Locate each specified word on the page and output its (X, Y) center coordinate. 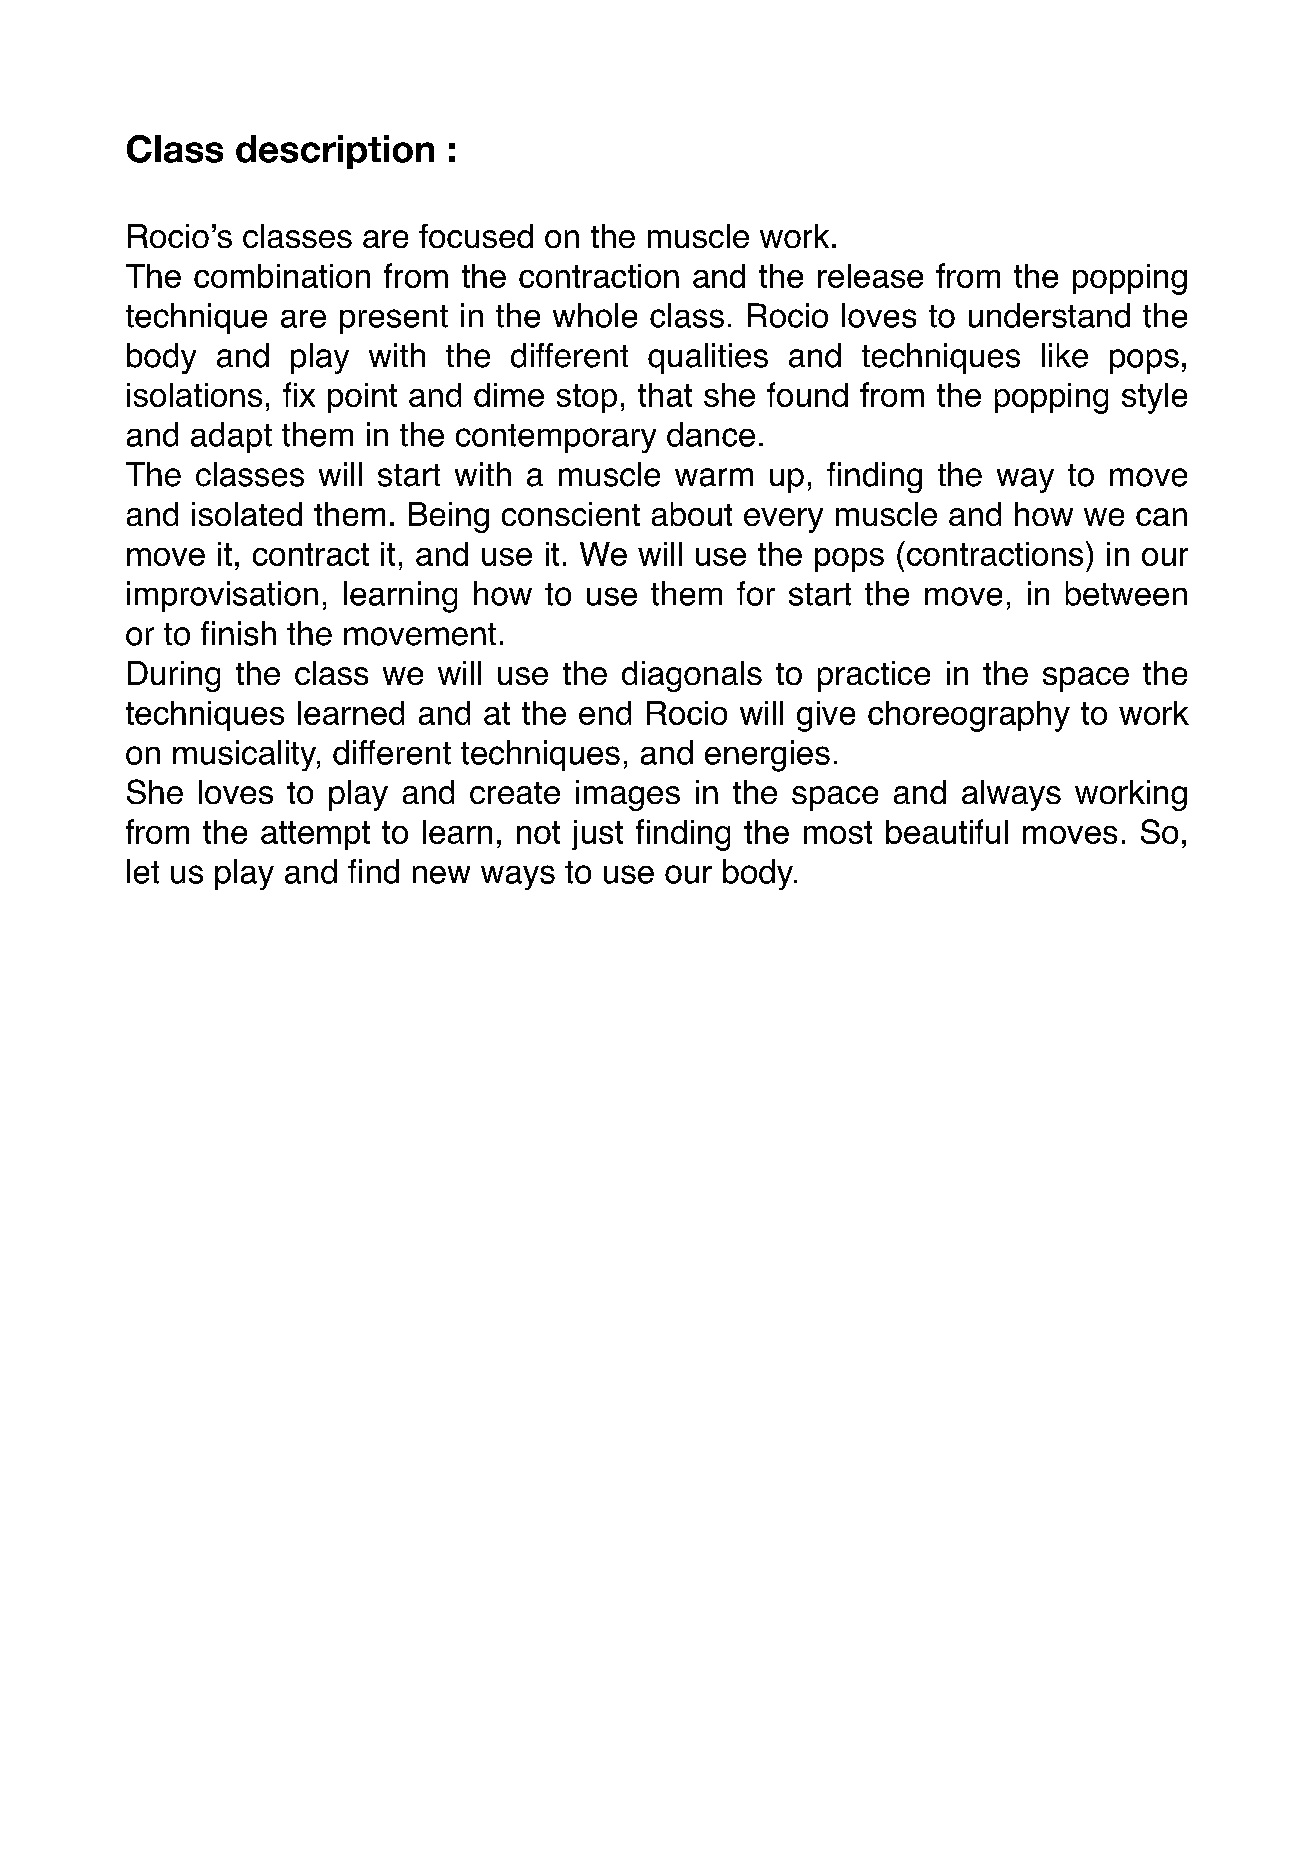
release (870, 276)
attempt (315, 835)
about (692, 514)
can (1161, 517)
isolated (247, 514)
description (335, 152)
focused (476, 236)
